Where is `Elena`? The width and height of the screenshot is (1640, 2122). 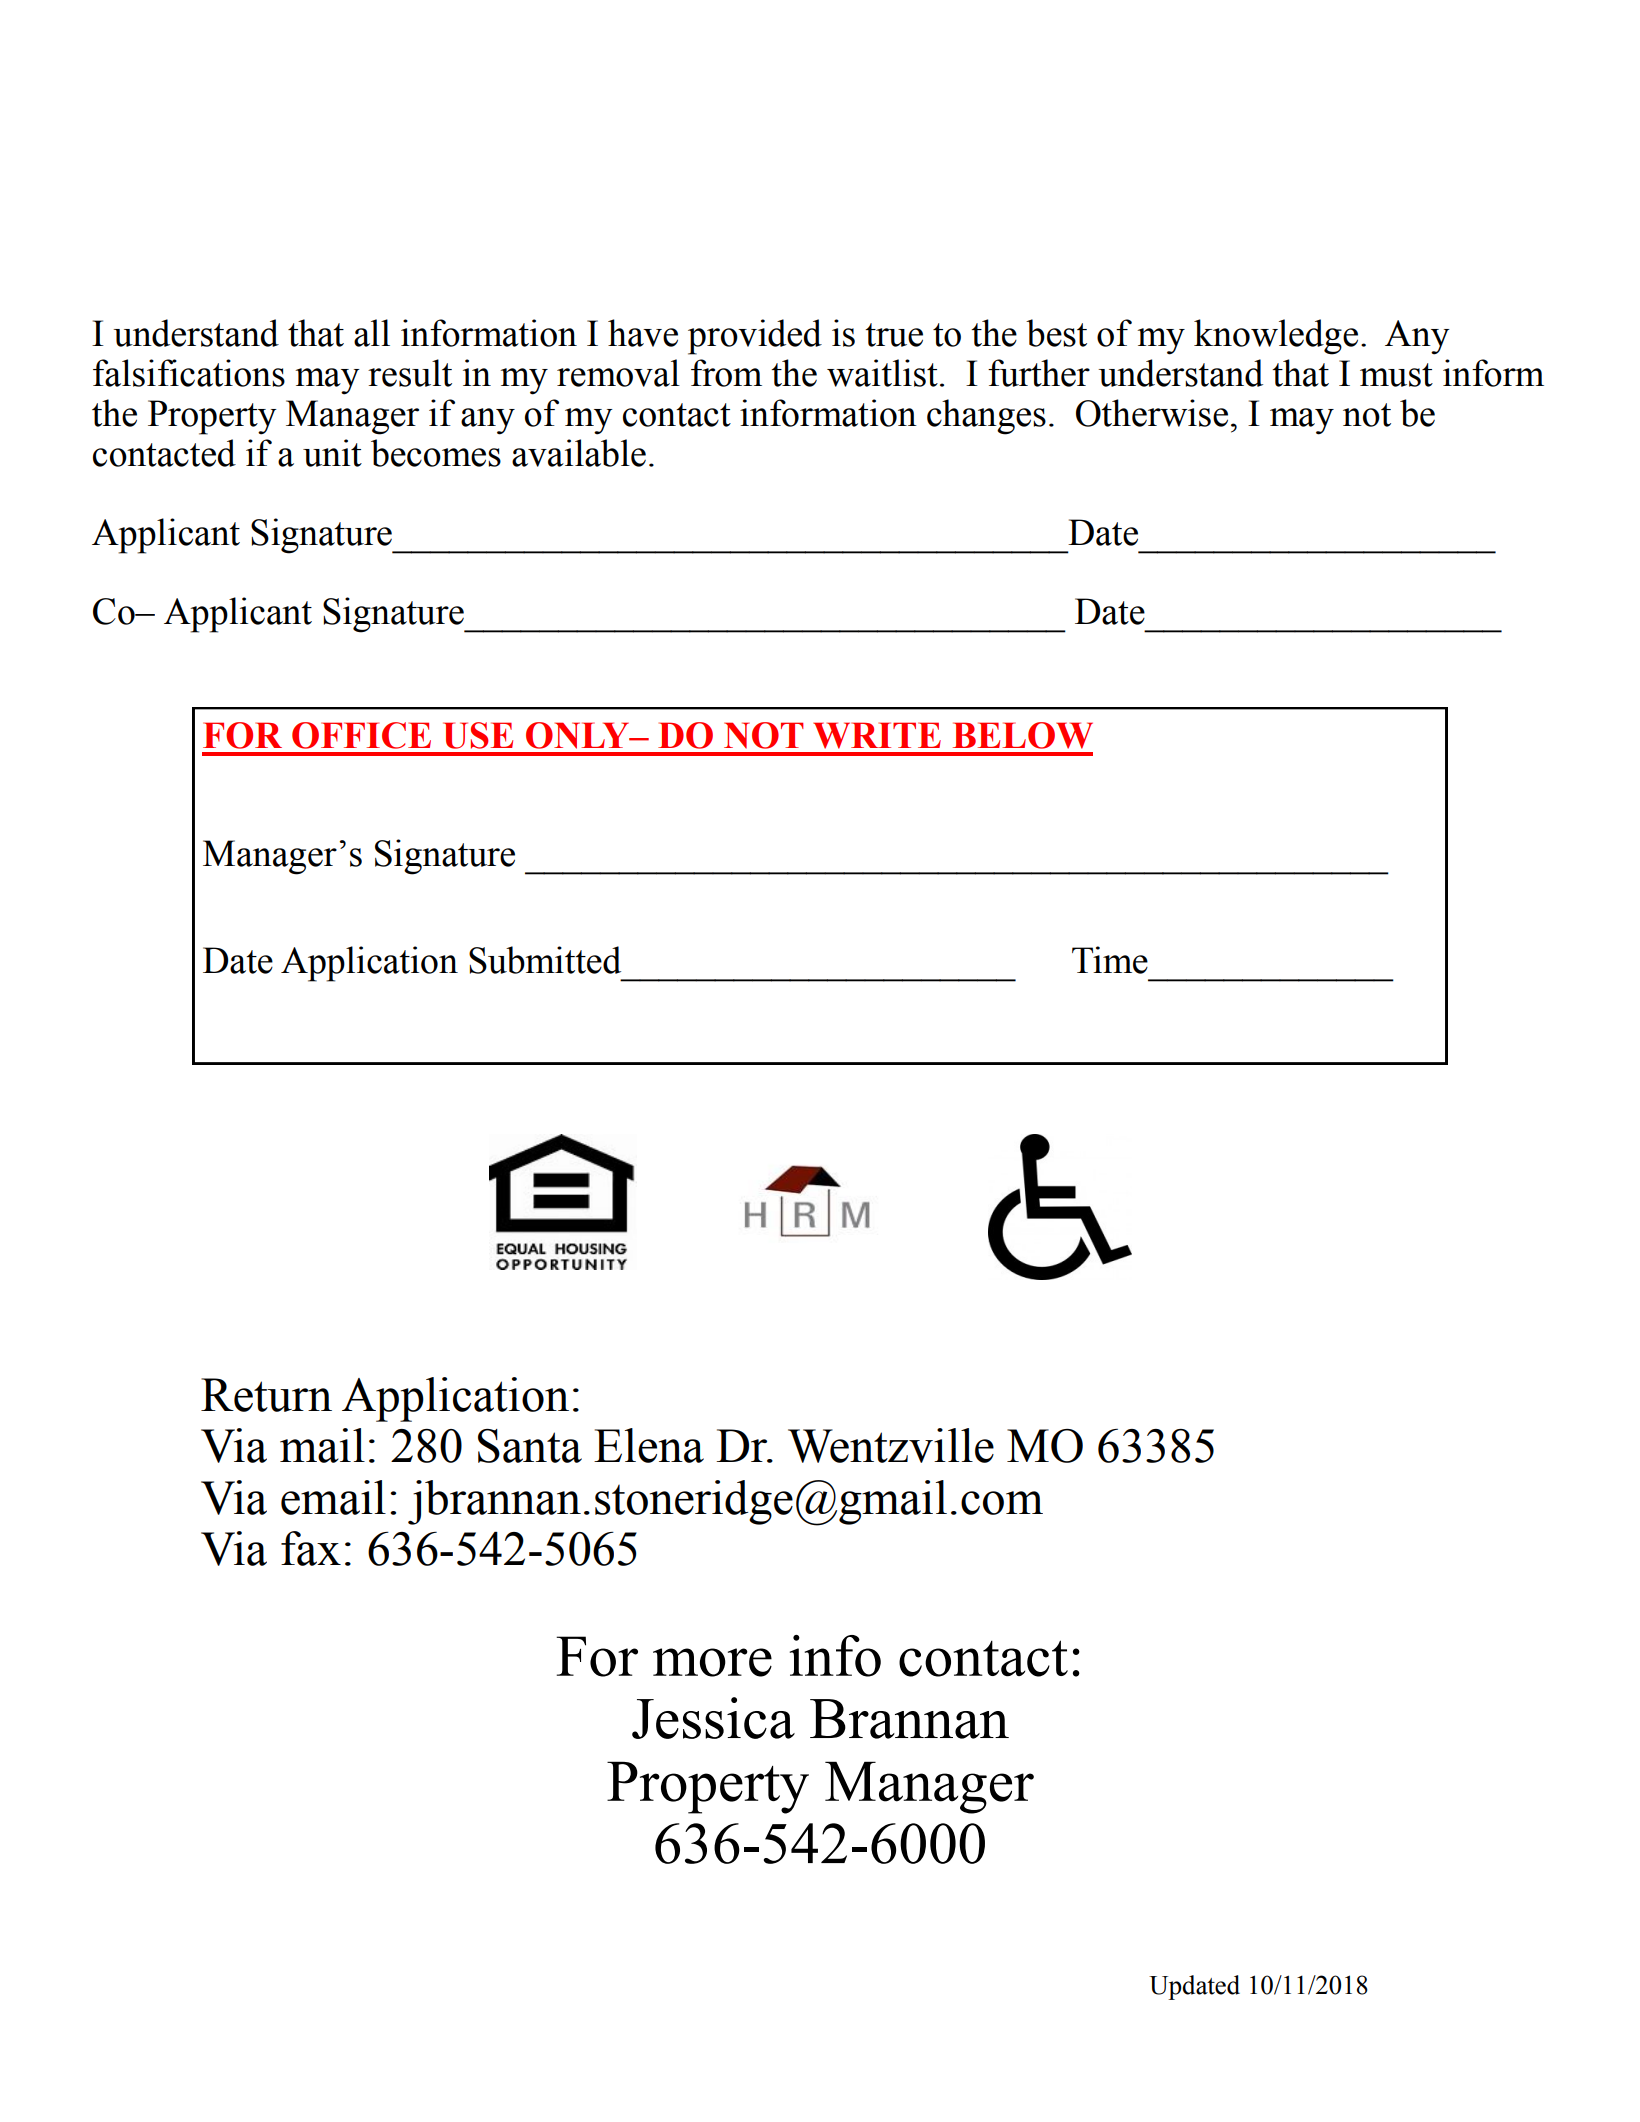
Elena is located at coordinates (649, 1445).
